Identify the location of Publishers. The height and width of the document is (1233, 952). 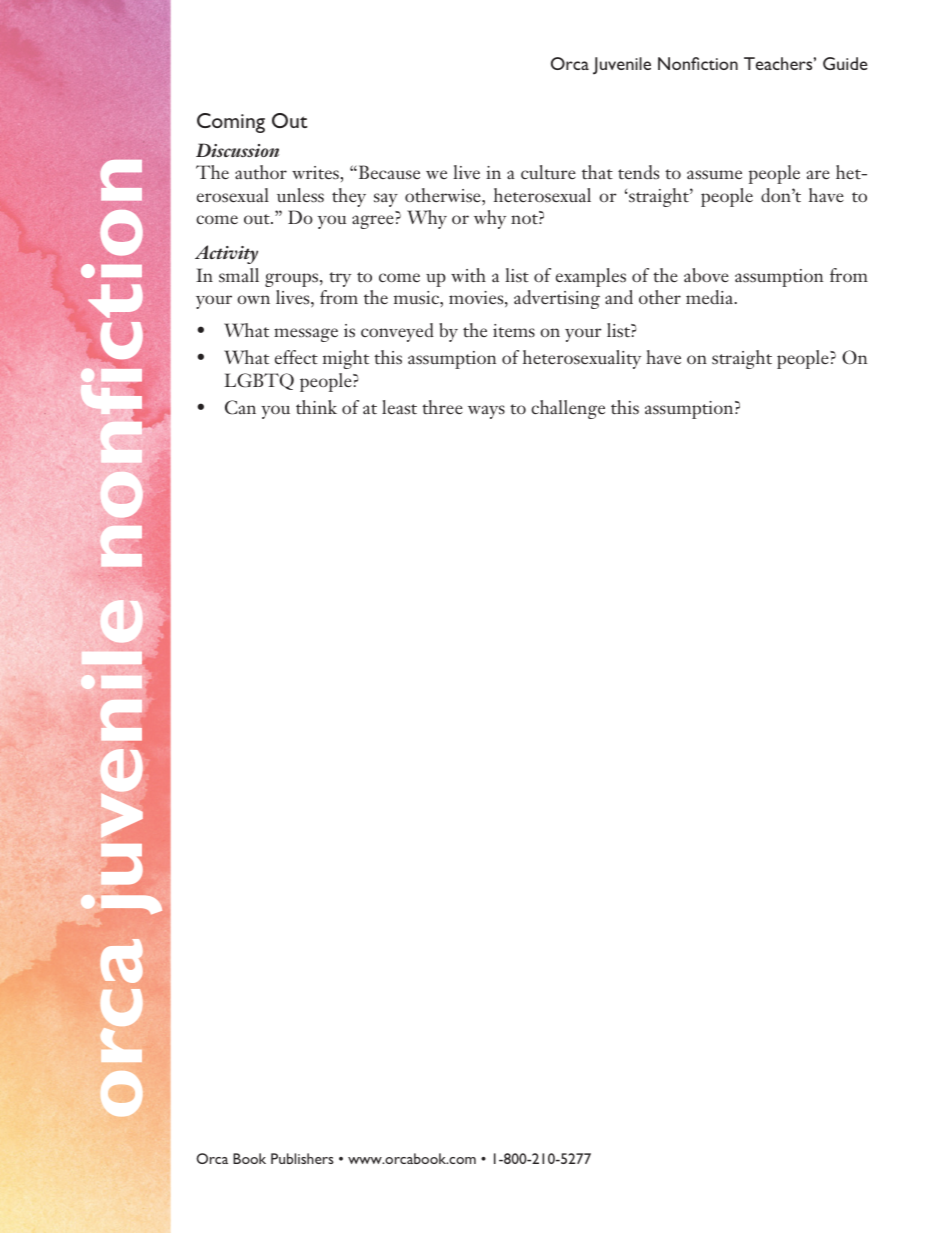
(302, 1158).
